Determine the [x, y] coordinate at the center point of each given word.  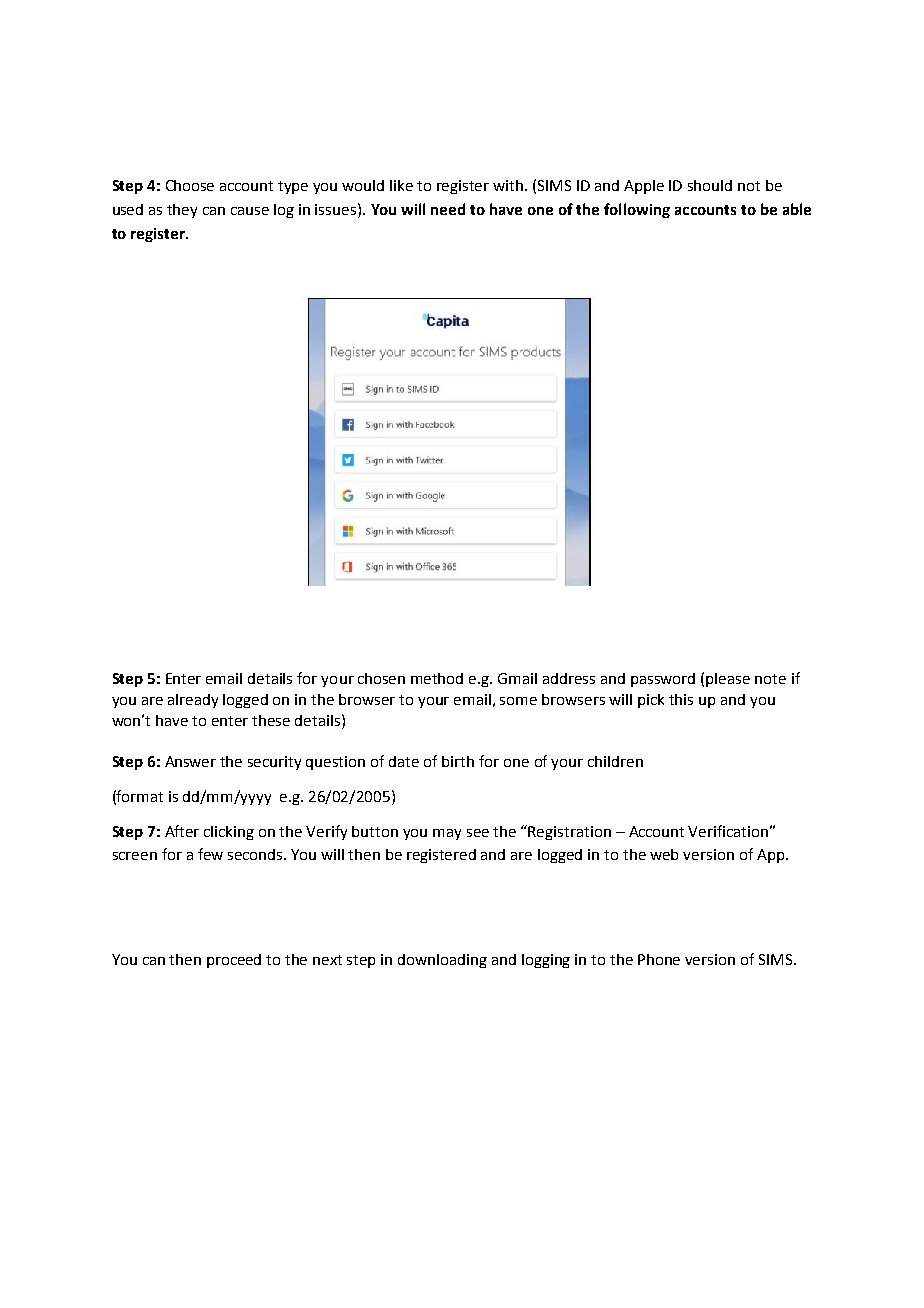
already [193, 701]
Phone [659, 959]
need [448, 209]
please [728, 680]
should [710, 185]
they [182, 211]
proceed [234, 961]
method [437, 678]
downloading [442, 961]
